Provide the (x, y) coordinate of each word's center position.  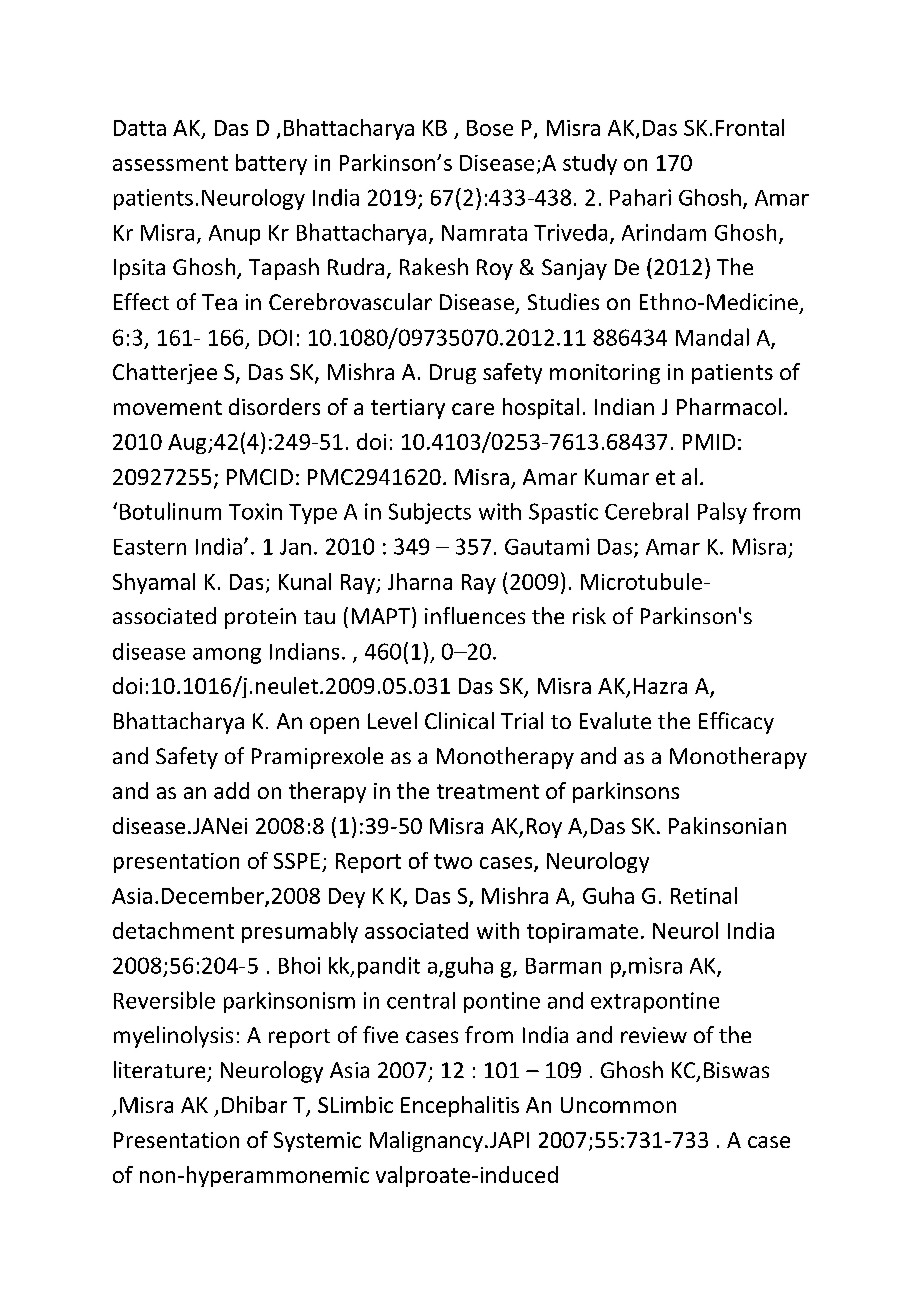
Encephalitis (460, 1106)
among (227, 656)
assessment (170, 163)
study (590, 164)
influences (475, 615)
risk (589, 615)
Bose (490, 128)
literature (159, 1069)
